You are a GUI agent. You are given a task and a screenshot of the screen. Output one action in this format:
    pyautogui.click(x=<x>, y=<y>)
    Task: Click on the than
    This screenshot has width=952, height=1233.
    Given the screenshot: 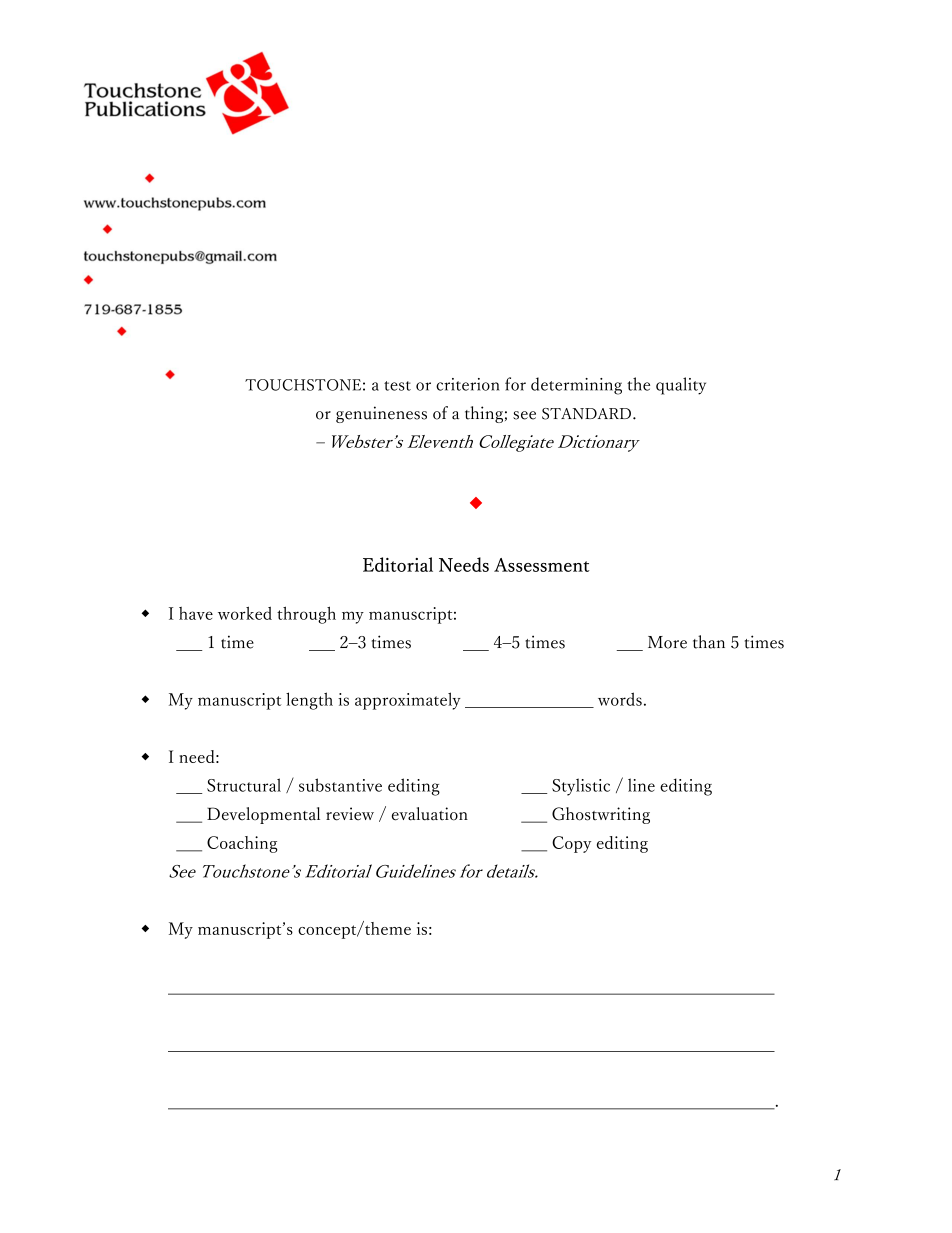 What is the action you would take?
    pyautogui.click(x=709, y=642)
